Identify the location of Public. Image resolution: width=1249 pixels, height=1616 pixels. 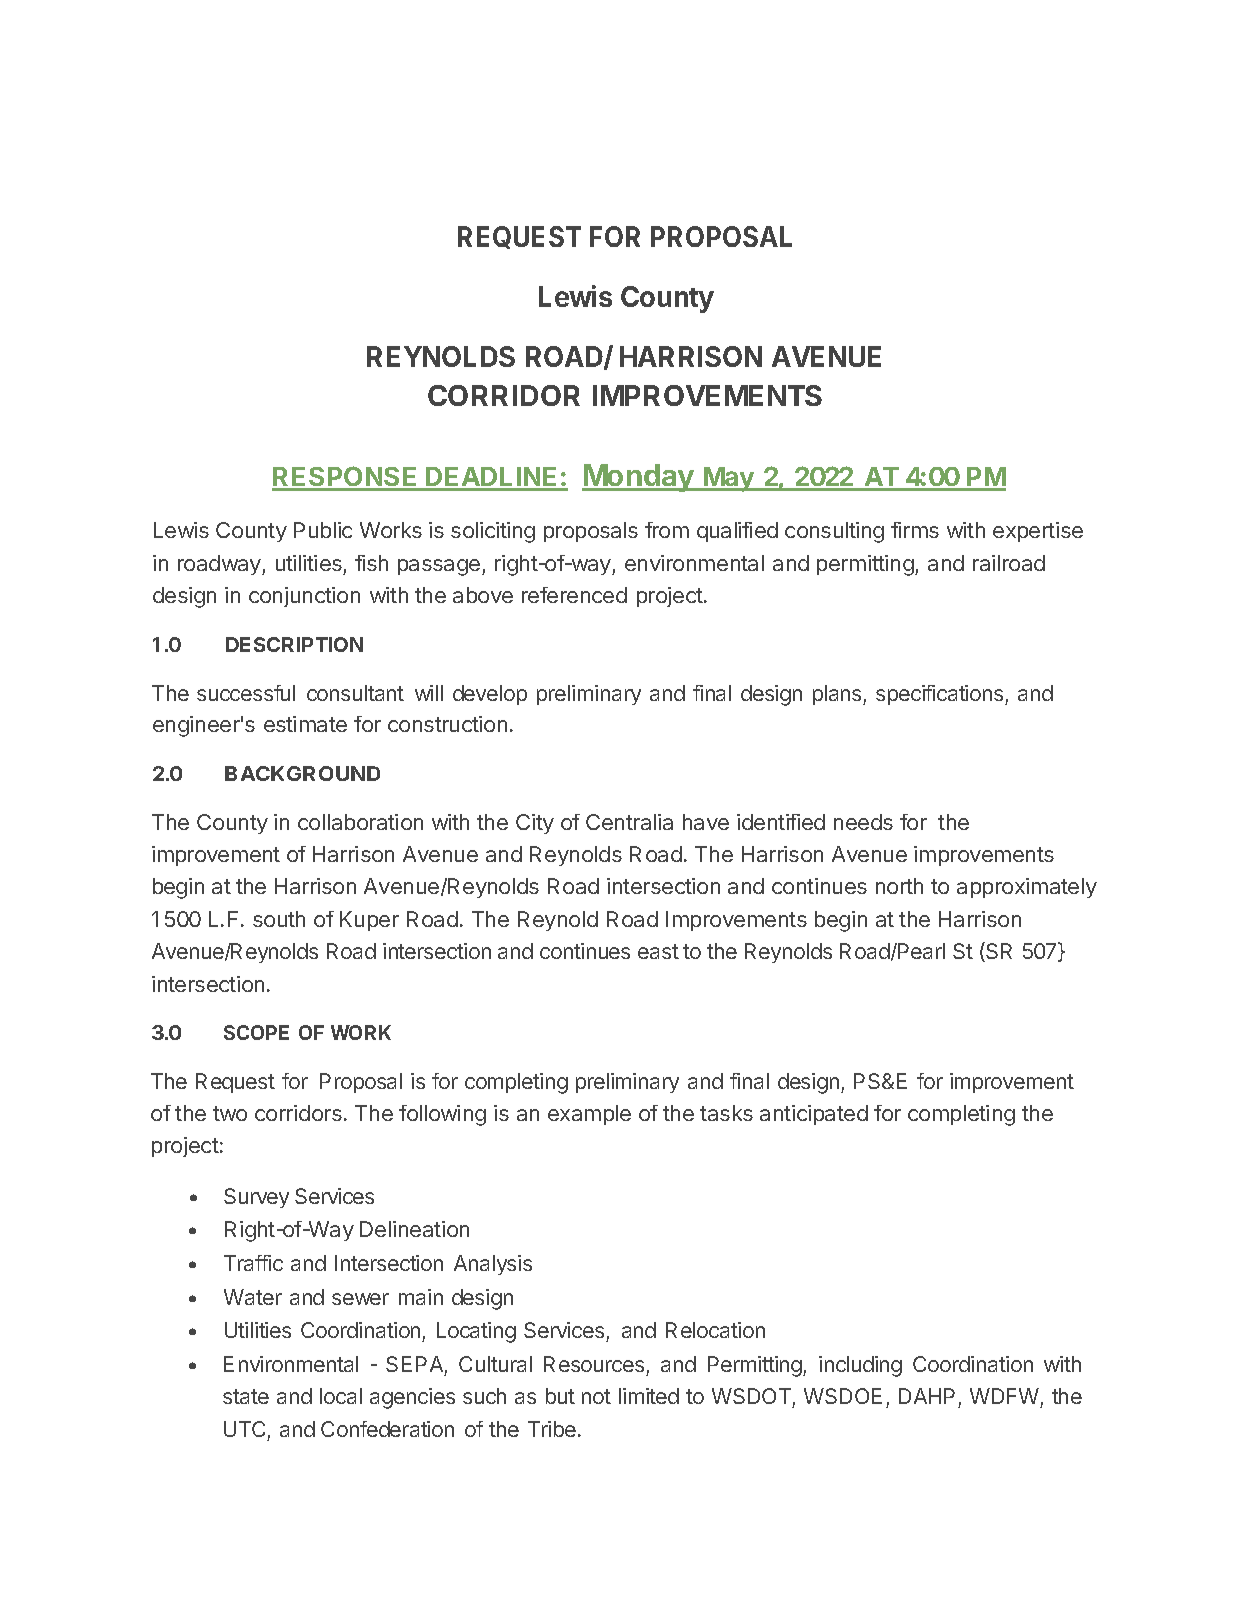
(323, 530).
